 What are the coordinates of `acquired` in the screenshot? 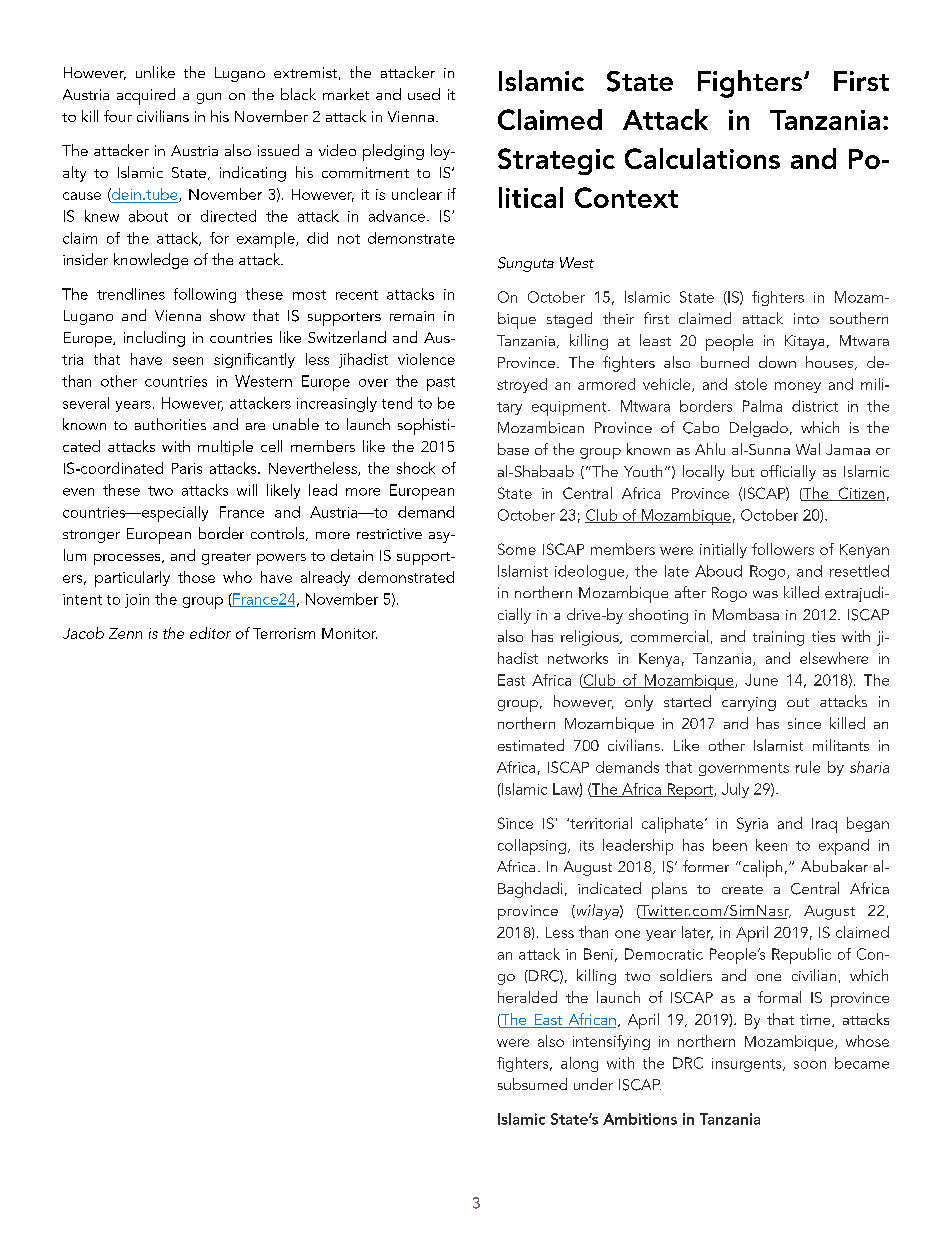 It's located at (146, 96).
